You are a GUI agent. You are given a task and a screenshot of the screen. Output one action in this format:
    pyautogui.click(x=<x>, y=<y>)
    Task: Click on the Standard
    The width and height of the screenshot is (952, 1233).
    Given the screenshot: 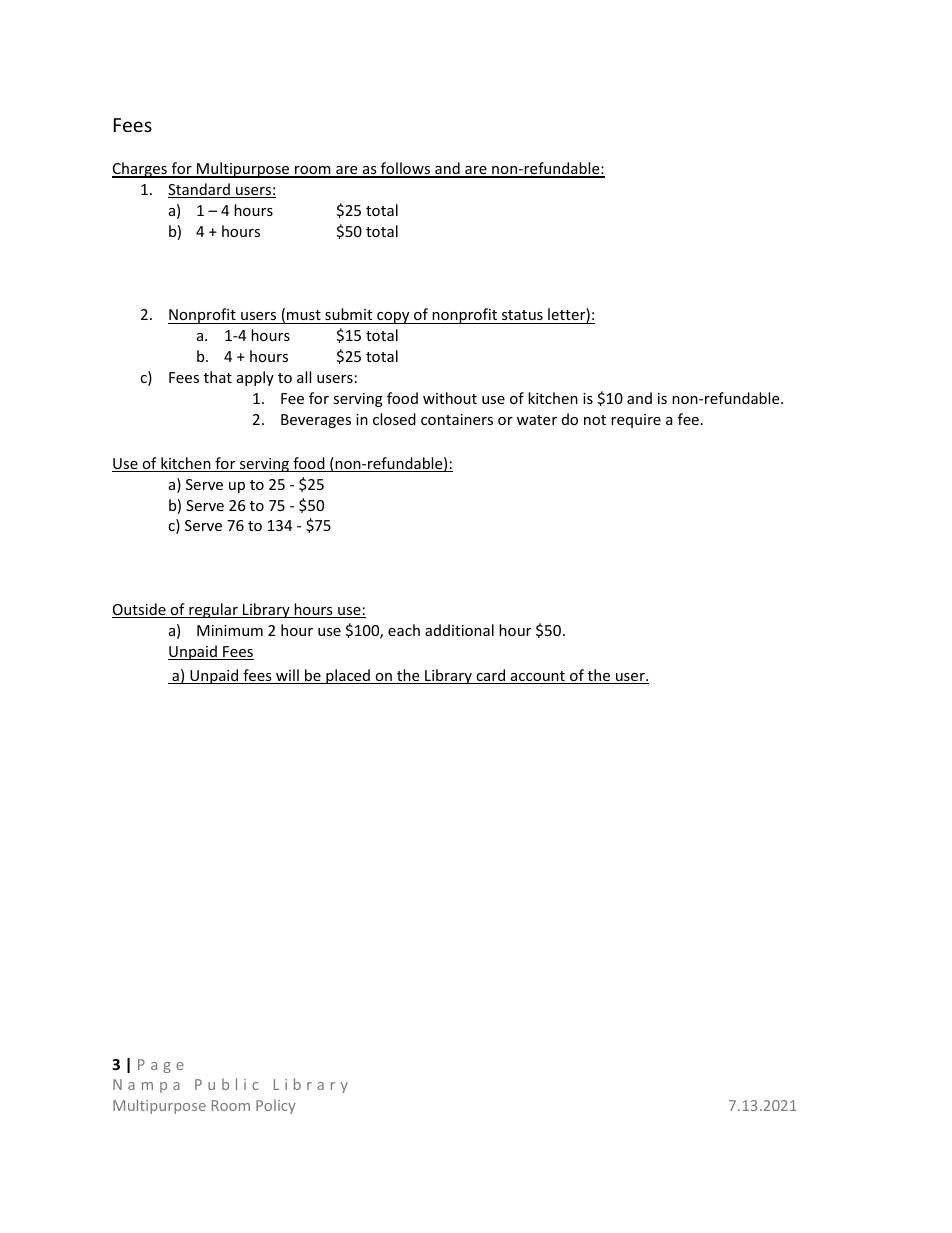 What is the action you would take?
    pyautogui.click(x=200, y=190)
